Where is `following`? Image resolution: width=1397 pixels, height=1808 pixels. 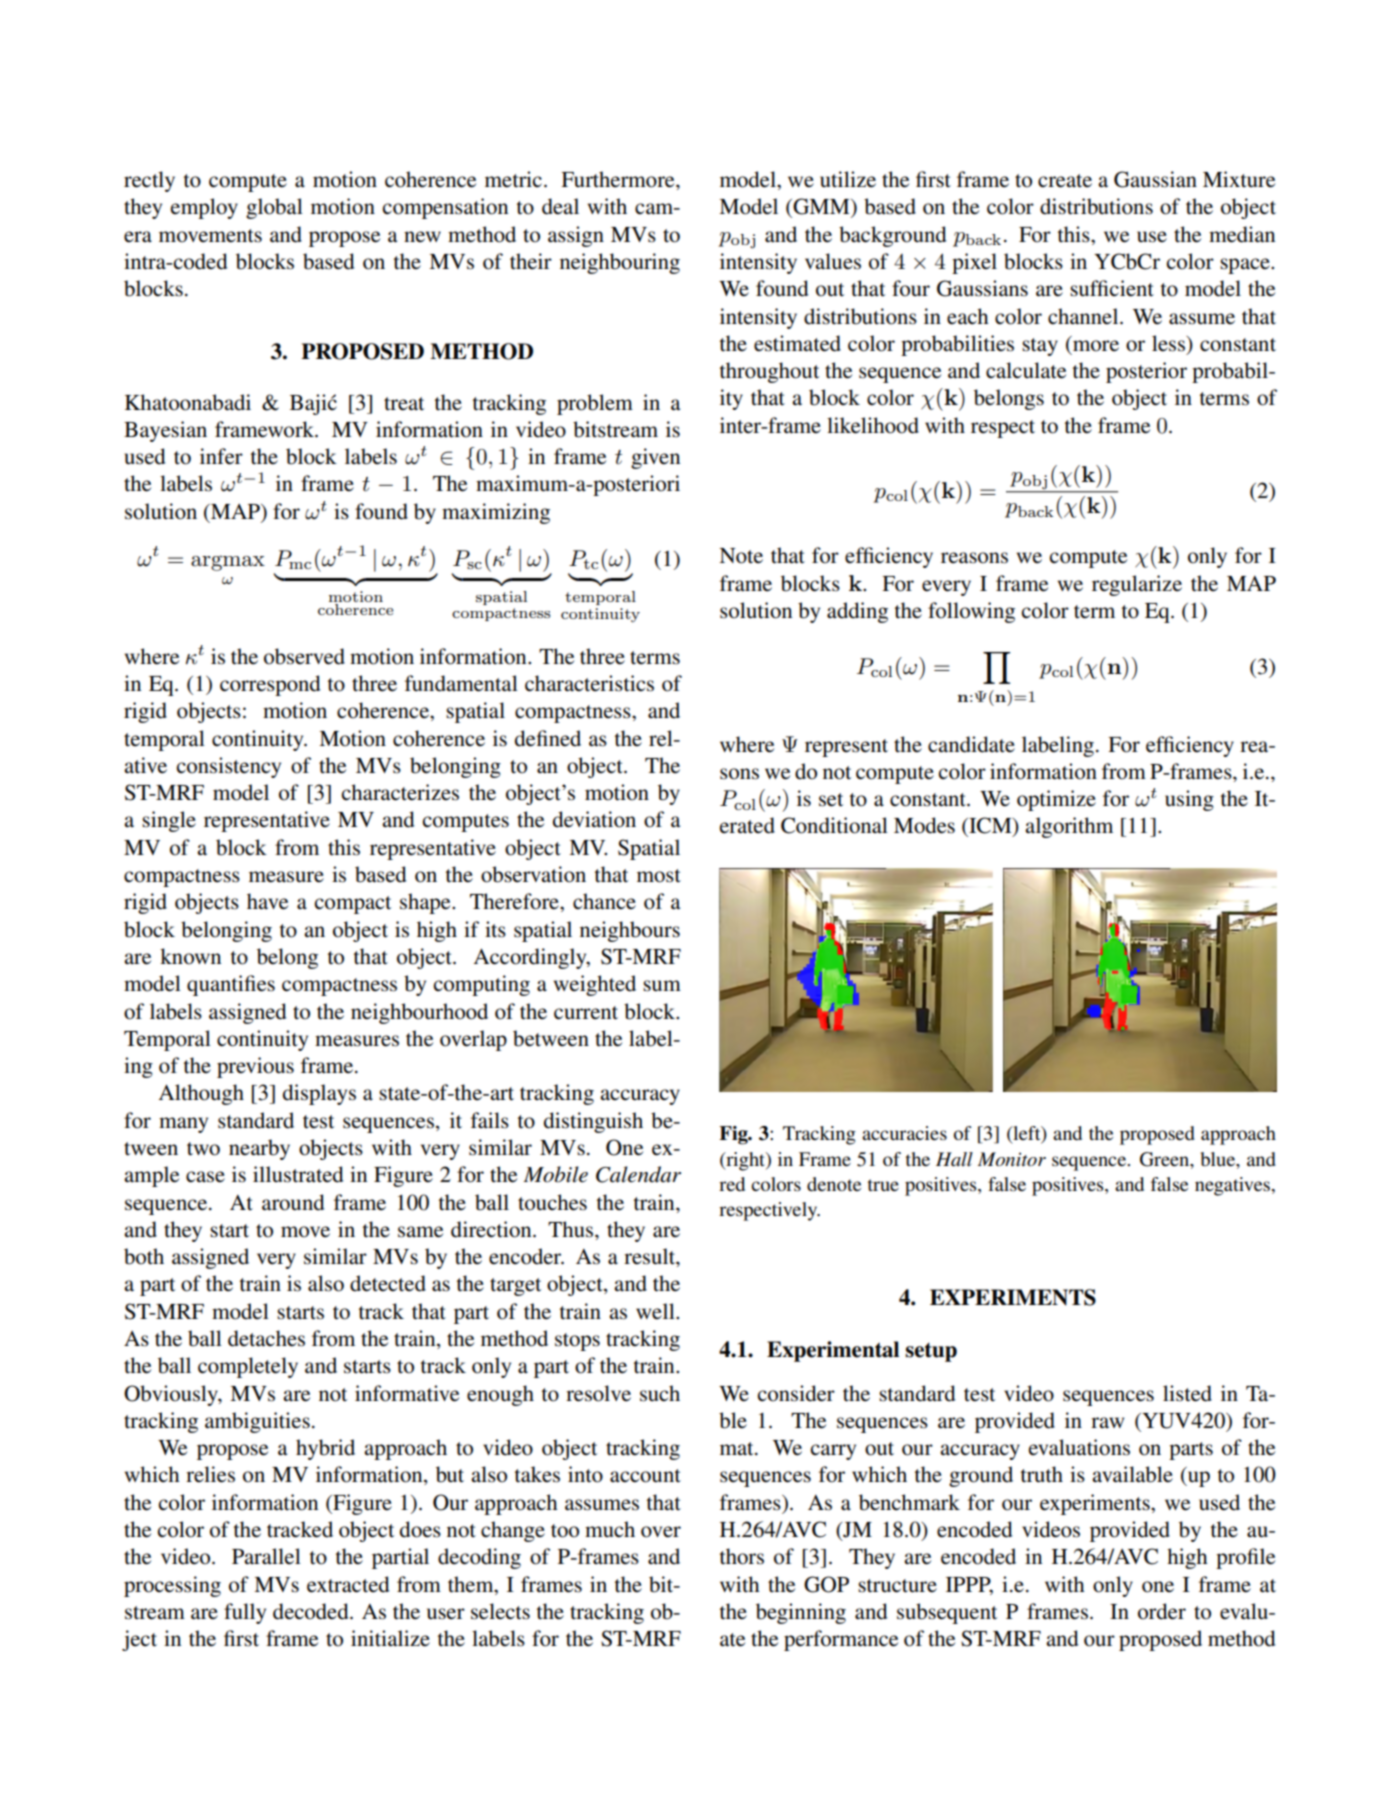
following is located at coordinates (971, 612).
